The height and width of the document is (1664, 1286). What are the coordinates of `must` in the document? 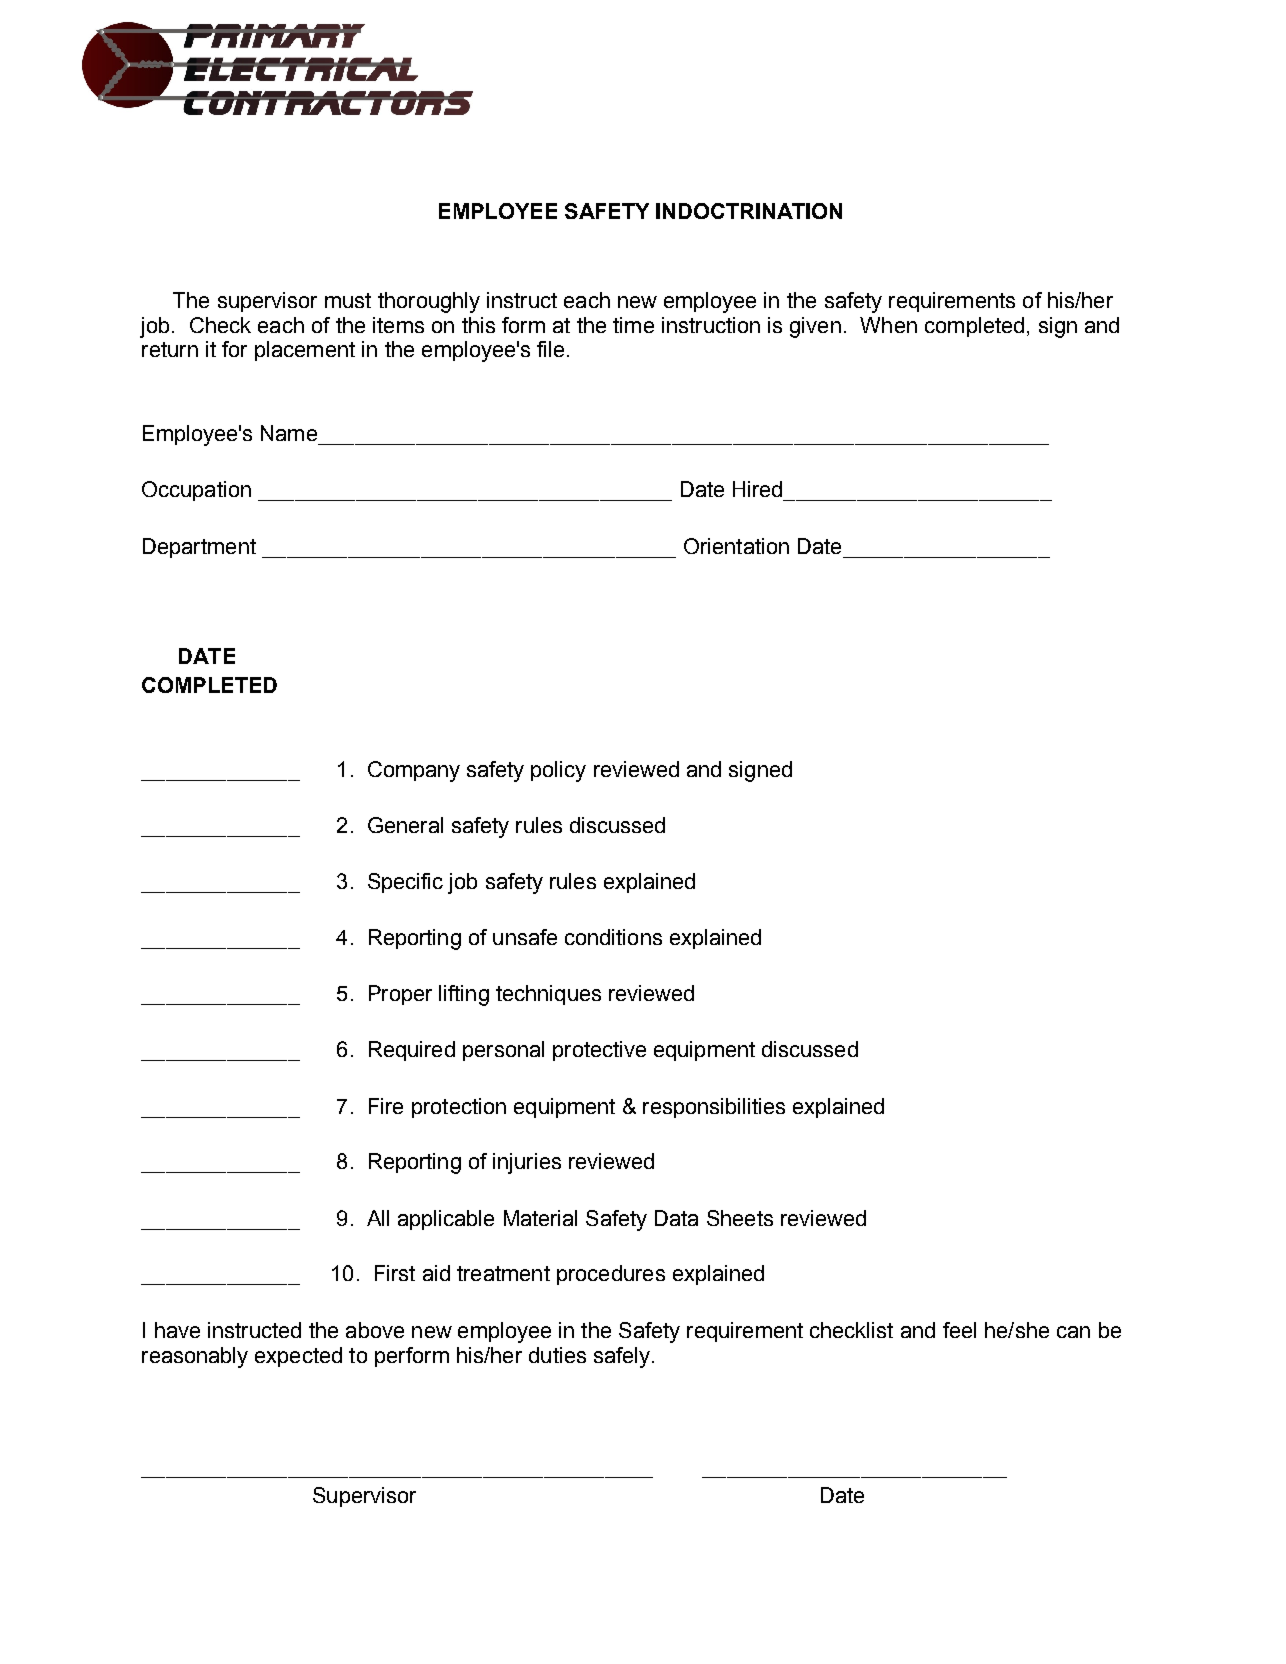 It's located at (348, 300).
